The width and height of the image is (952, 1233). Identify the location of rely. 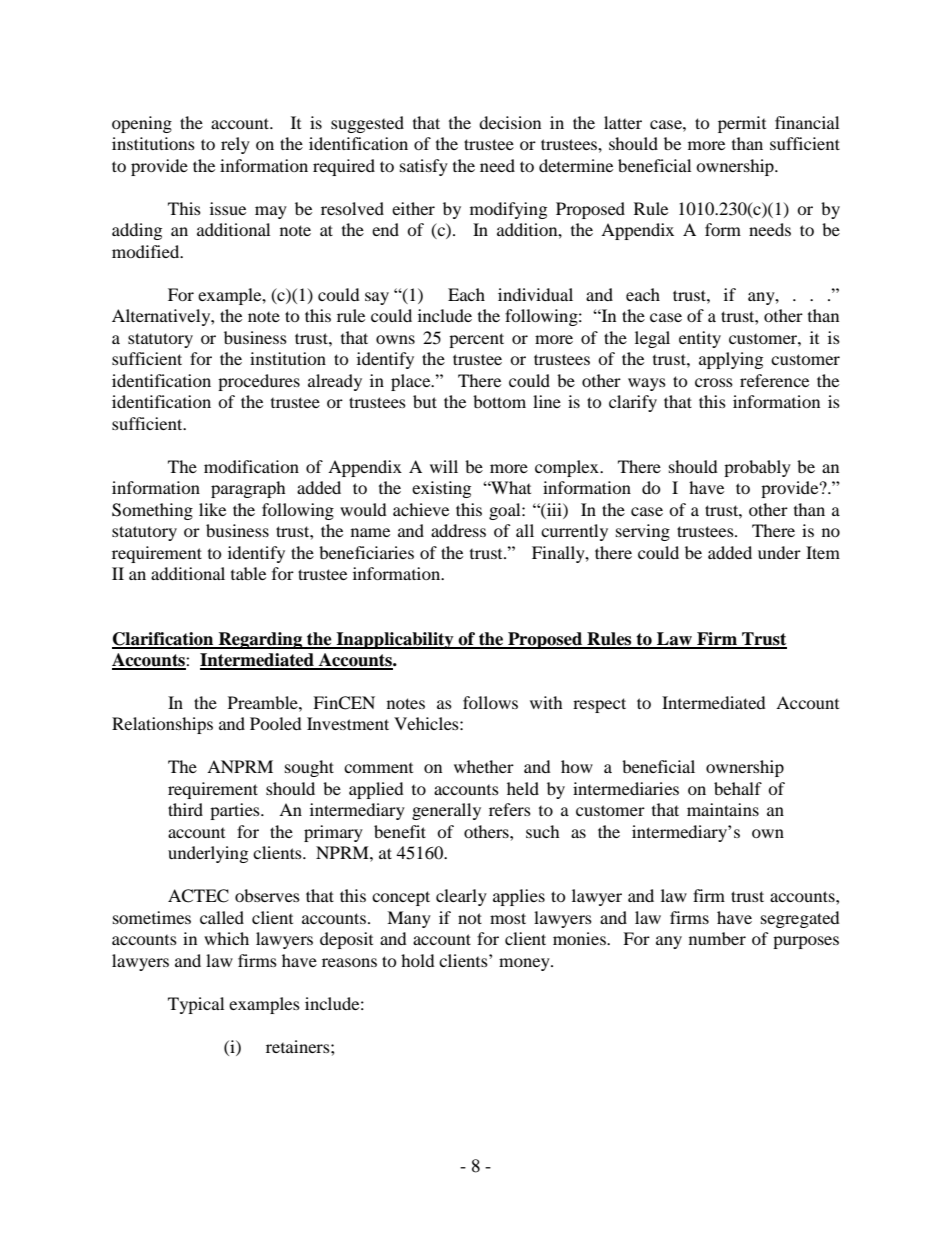
(235, 145).
